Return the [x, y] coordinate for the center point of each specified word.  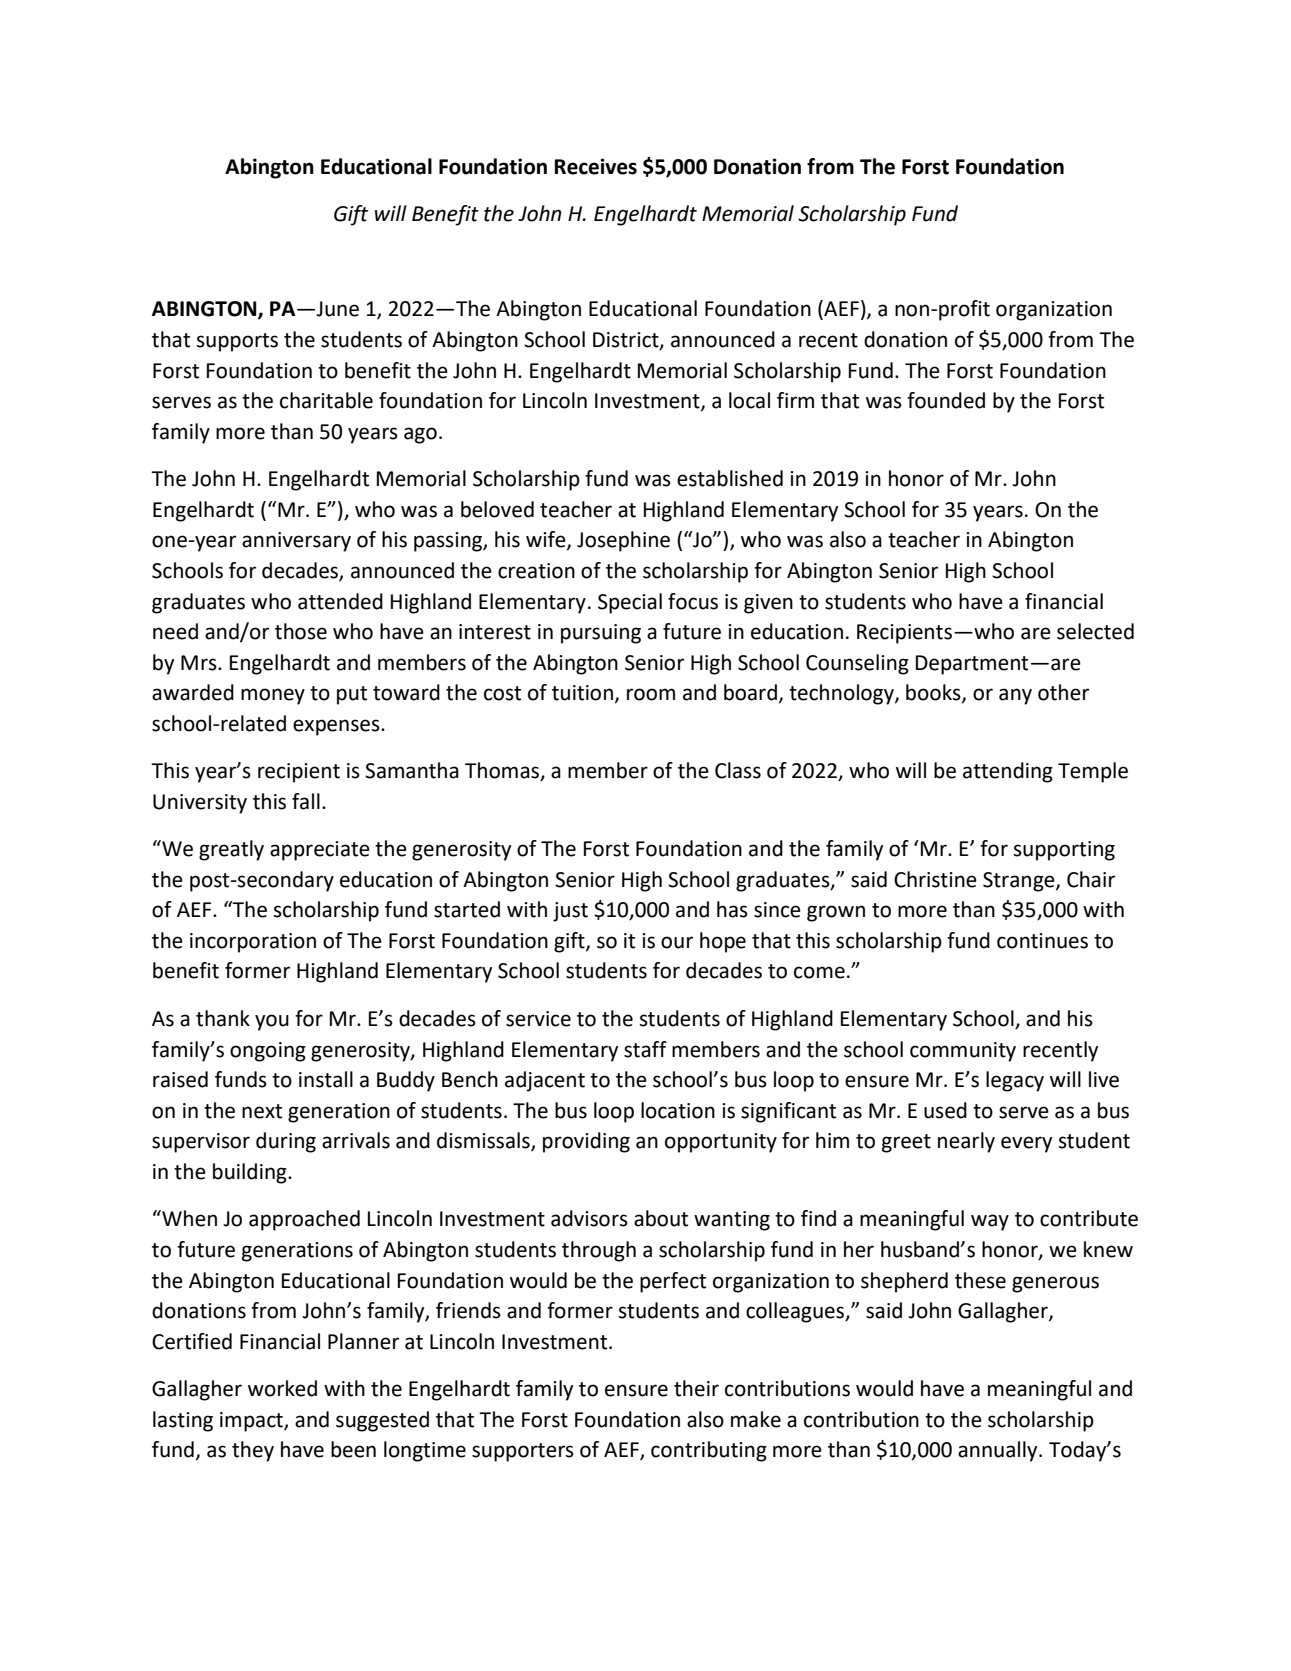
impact [252, 1422]
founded [946, 400]
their [696, 1388]
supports [237, 342]
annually [999, 1451]
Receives [596, 166]
